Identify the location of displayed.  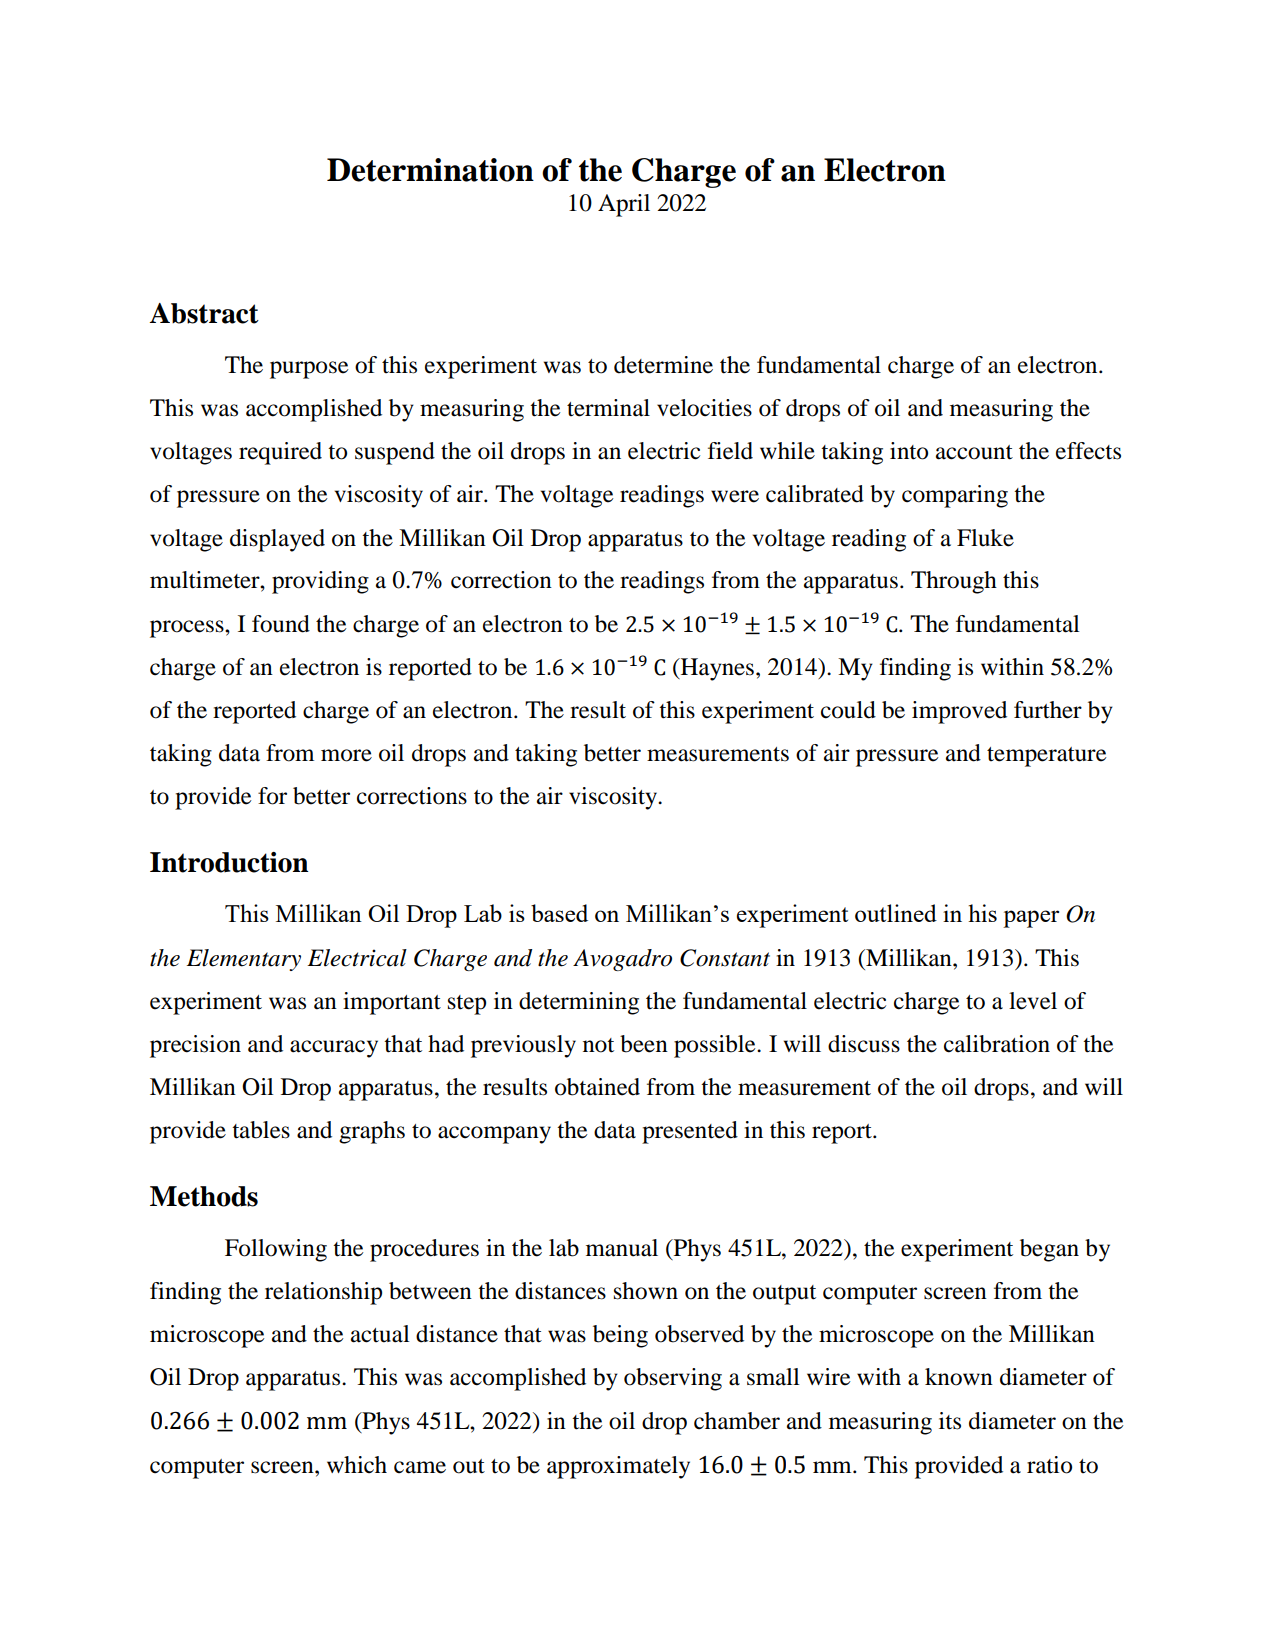
(277, 540).
